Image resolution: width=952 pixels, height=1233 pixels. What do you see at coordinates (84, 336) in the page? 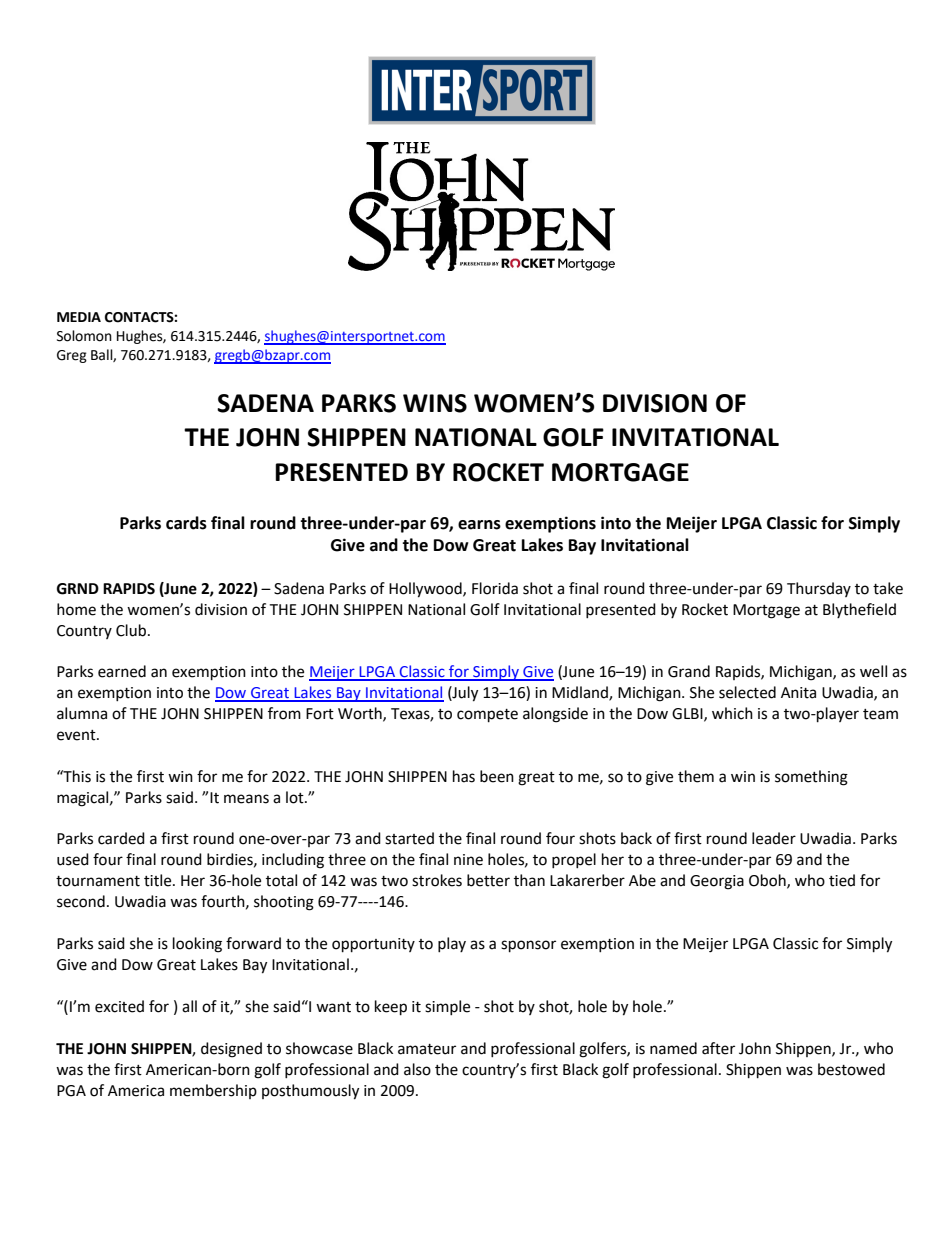
I see `Solomon` at bounding box center [84, 336].
